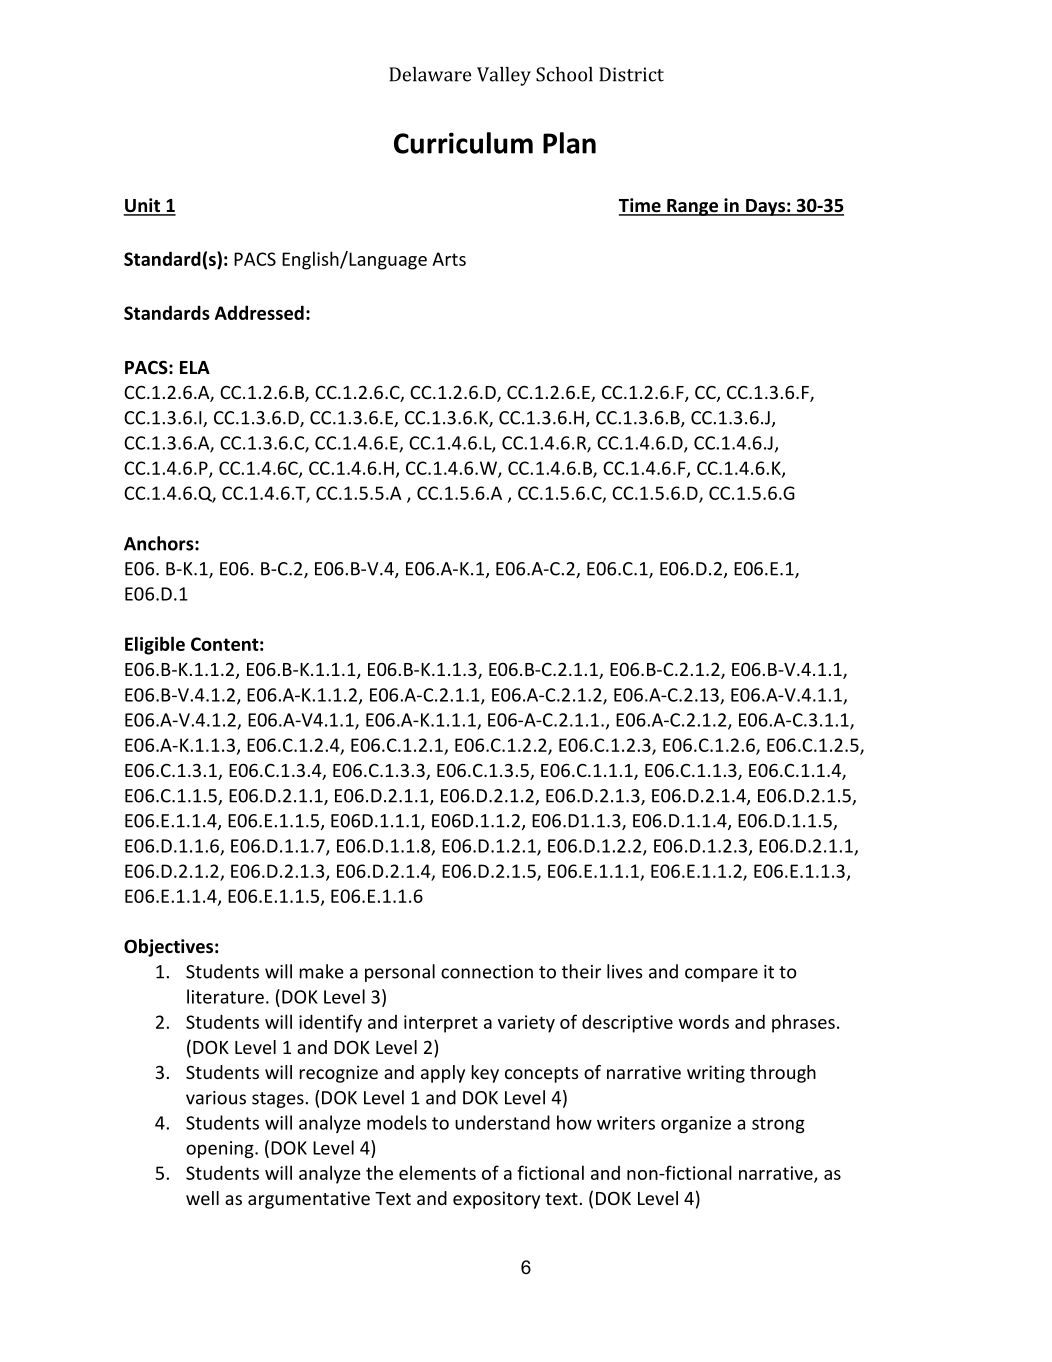 Image resolution: width=1052 pixels, height=1362 pixels. I want to click on opening, so click(221, 1149).
